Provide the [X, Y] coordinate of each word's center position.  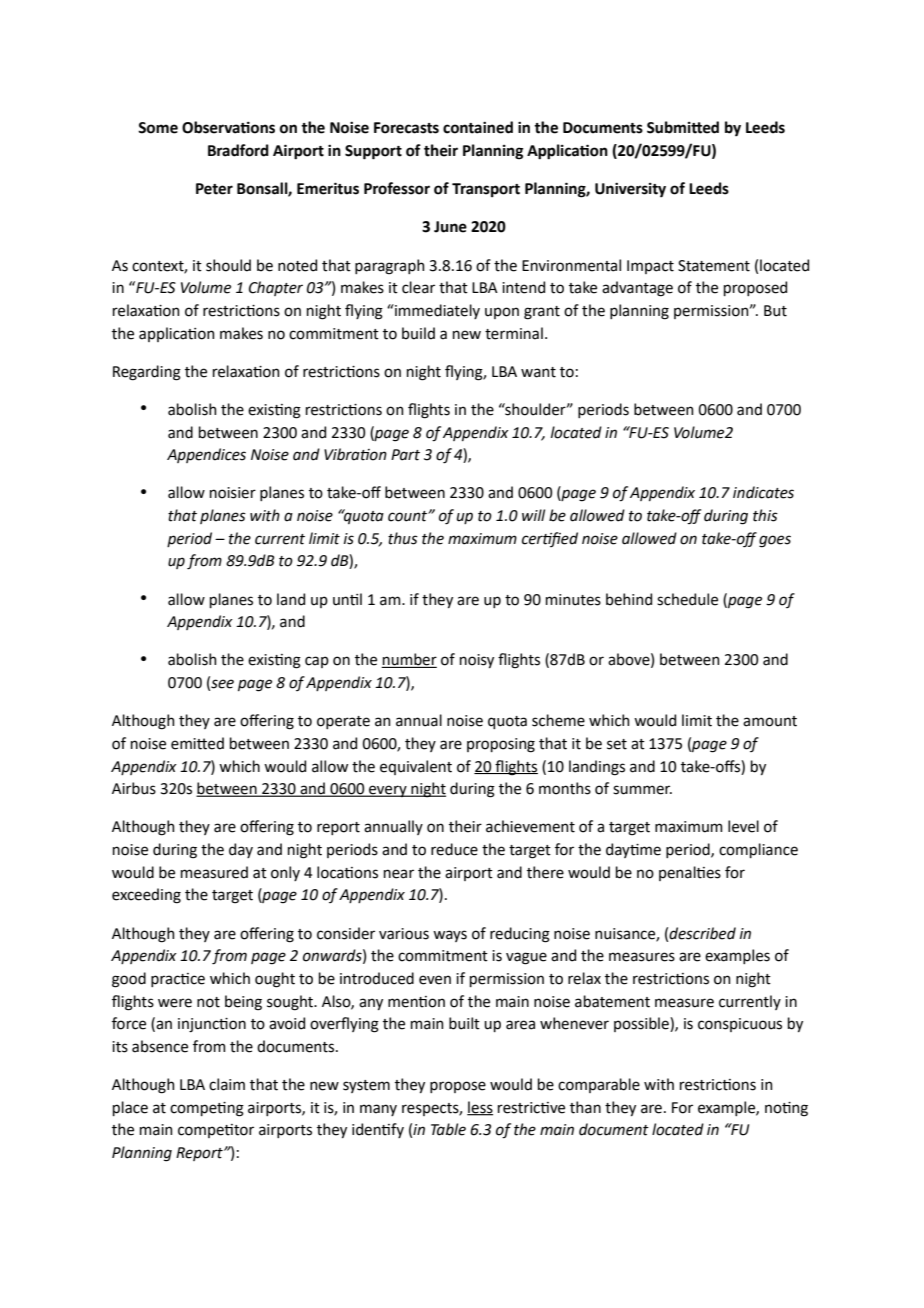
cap [317, 662]
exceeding [146, 896]
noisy [477, 661]
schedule [687, 599]
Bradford [238, 150]
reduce [454, 849]
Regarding [147, 373]
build [418, 333]
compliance [758, 850]
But [775, 311]
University [630, 190]
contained [478, 127]
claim [227, 1084]
